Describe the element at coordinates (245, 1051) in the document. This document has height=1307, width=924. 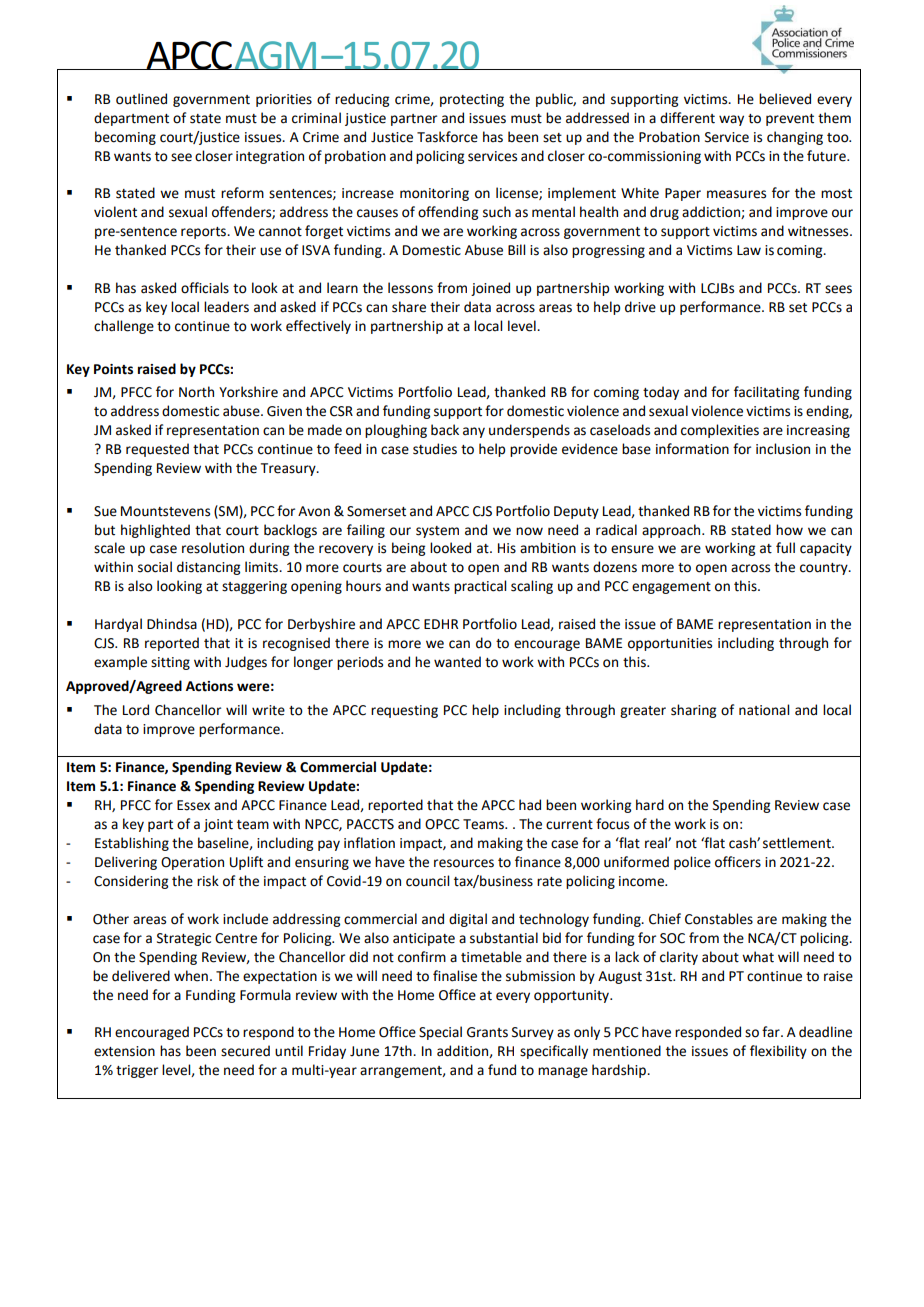
I see `secured` at that location.
